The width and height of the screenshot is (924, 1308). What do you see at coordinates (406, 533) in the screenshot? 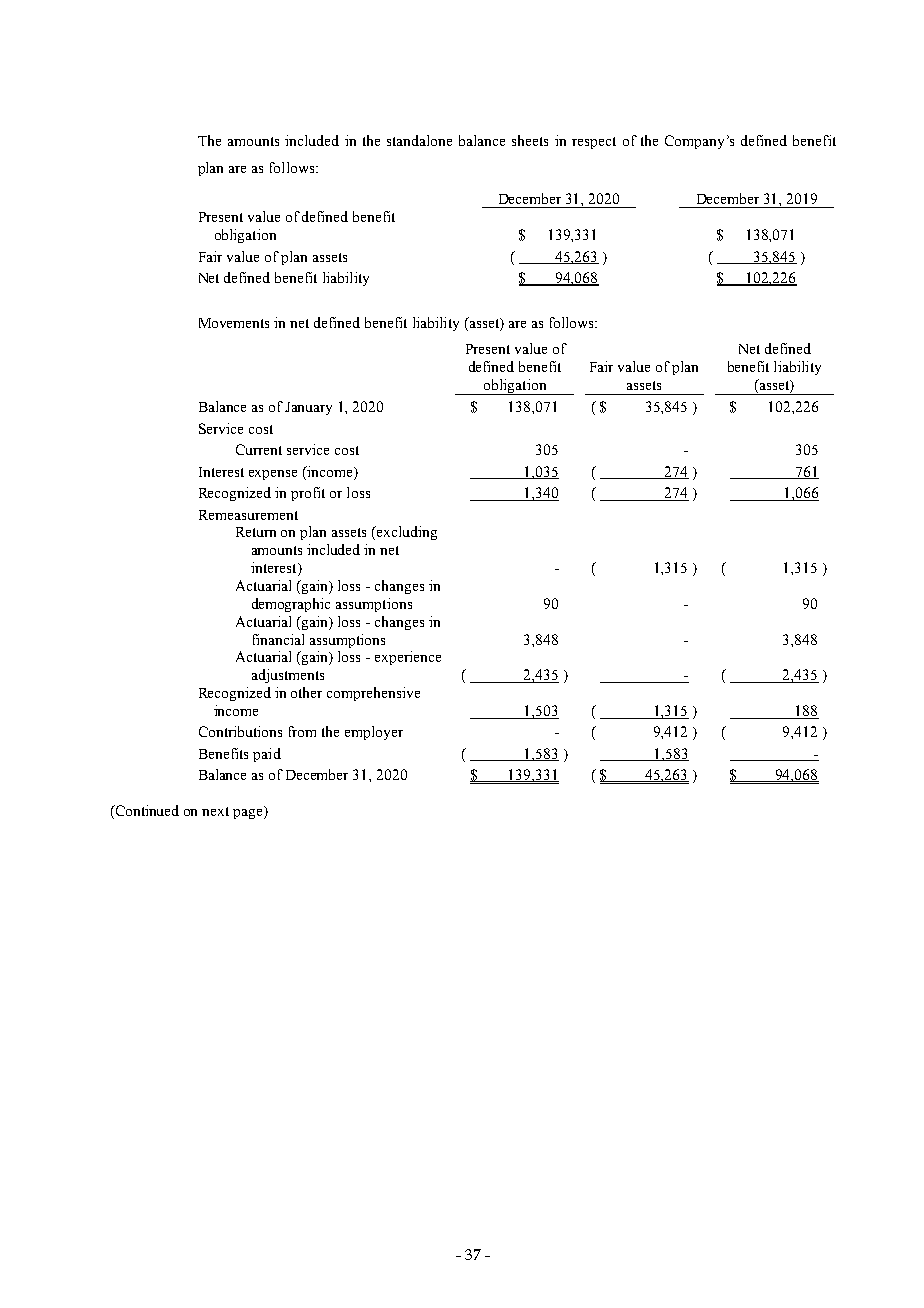
I see `excluding` at bounding box center [406, 533].
